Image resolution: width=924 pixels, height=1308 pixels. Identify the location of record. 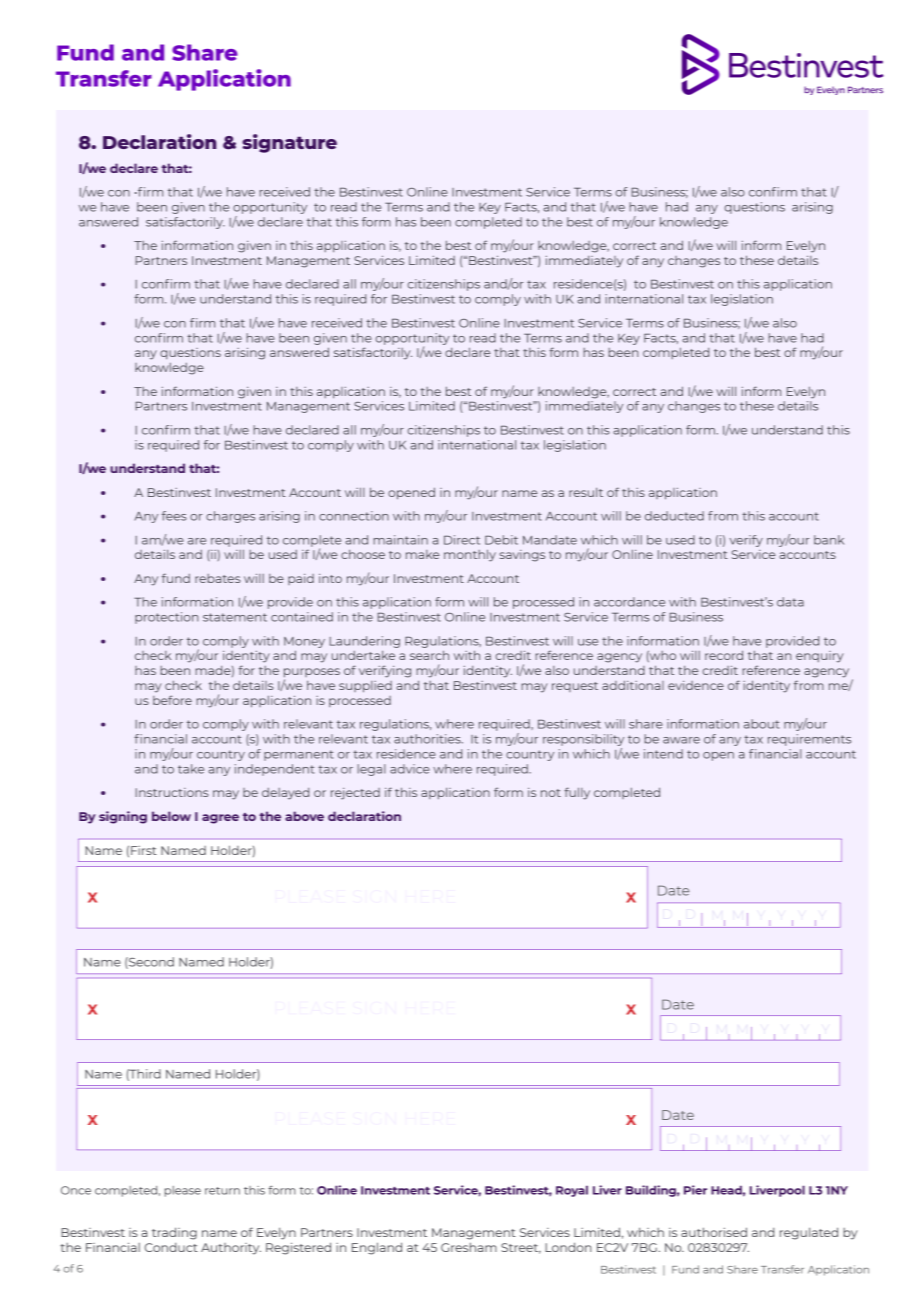
(724, 655).
